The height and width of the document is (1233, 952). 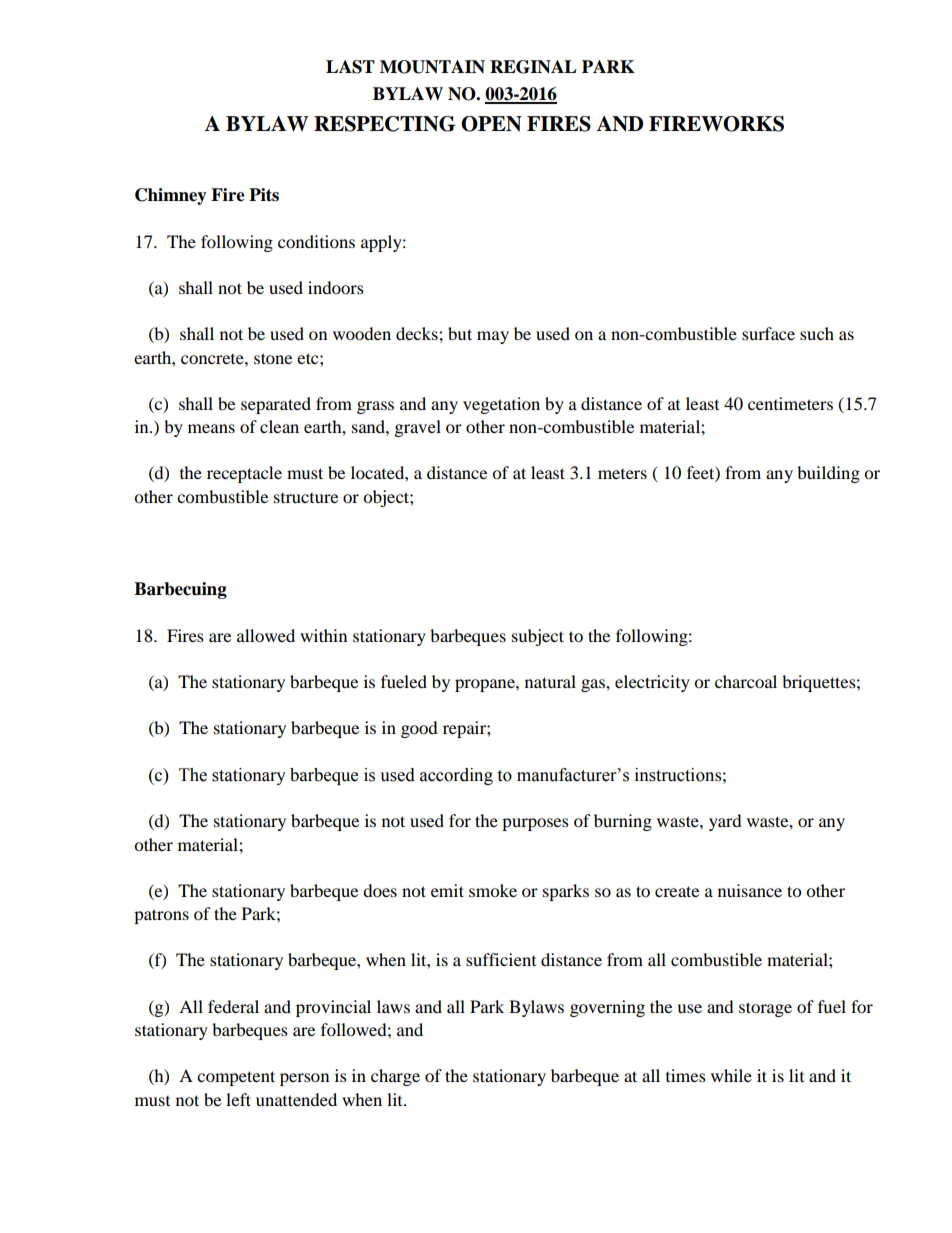 What do you see at coordinates (491, 124) in the document?
I see `OPEN` at bounding box center [491, 124].
